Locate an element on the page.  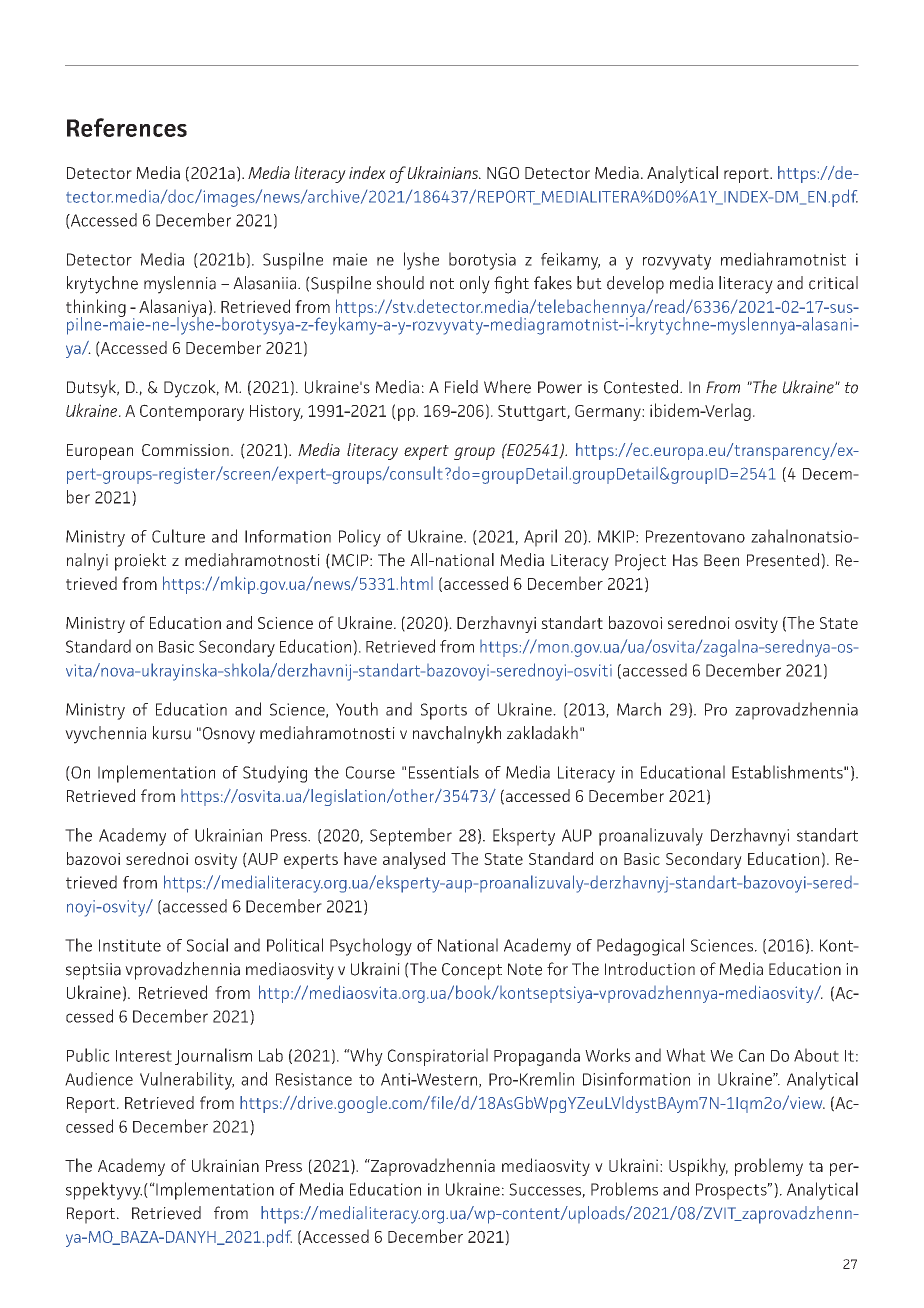
analysed is located at coordinates (414, 860).
